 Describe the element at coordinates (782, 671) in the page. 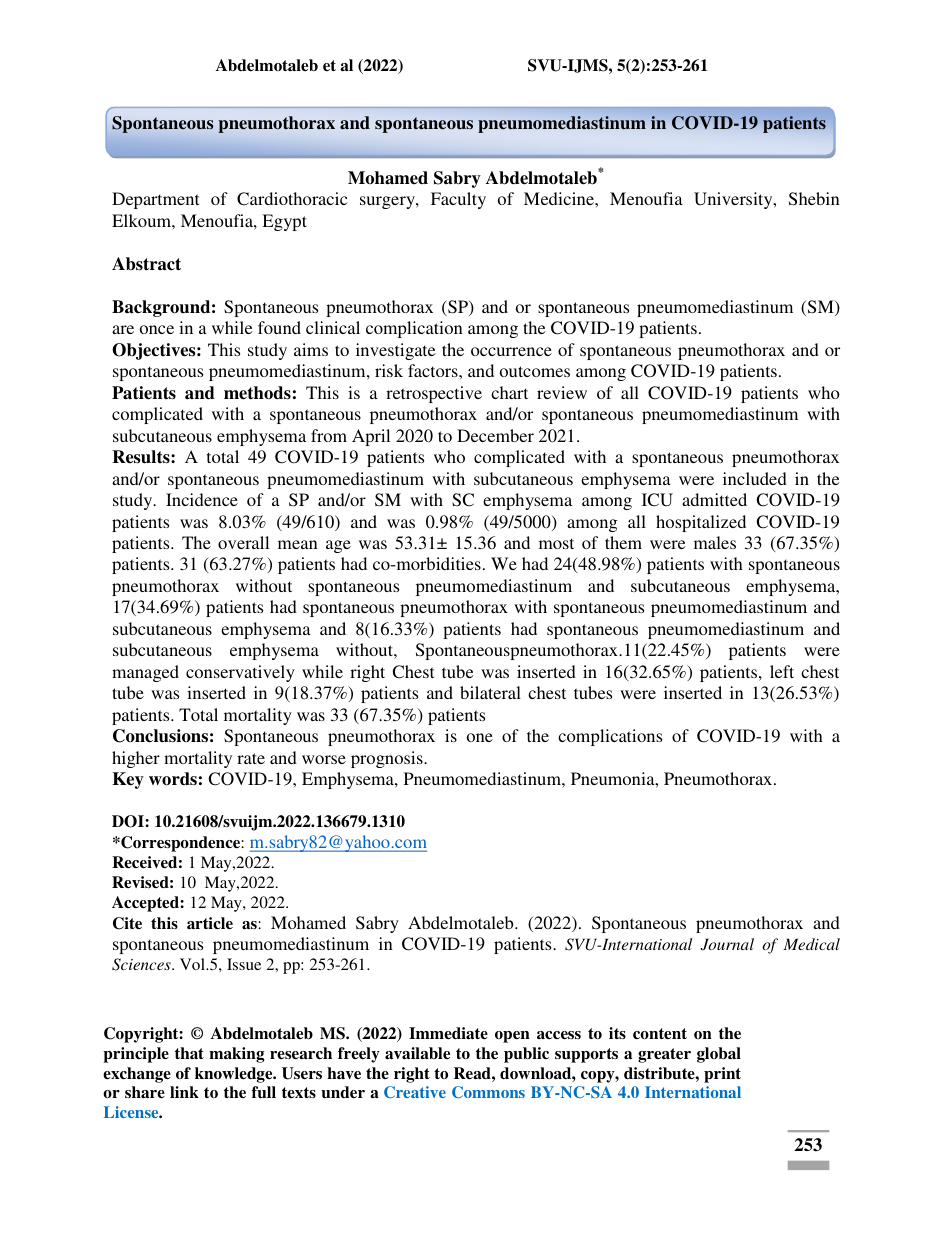

I see `left` at that location.
